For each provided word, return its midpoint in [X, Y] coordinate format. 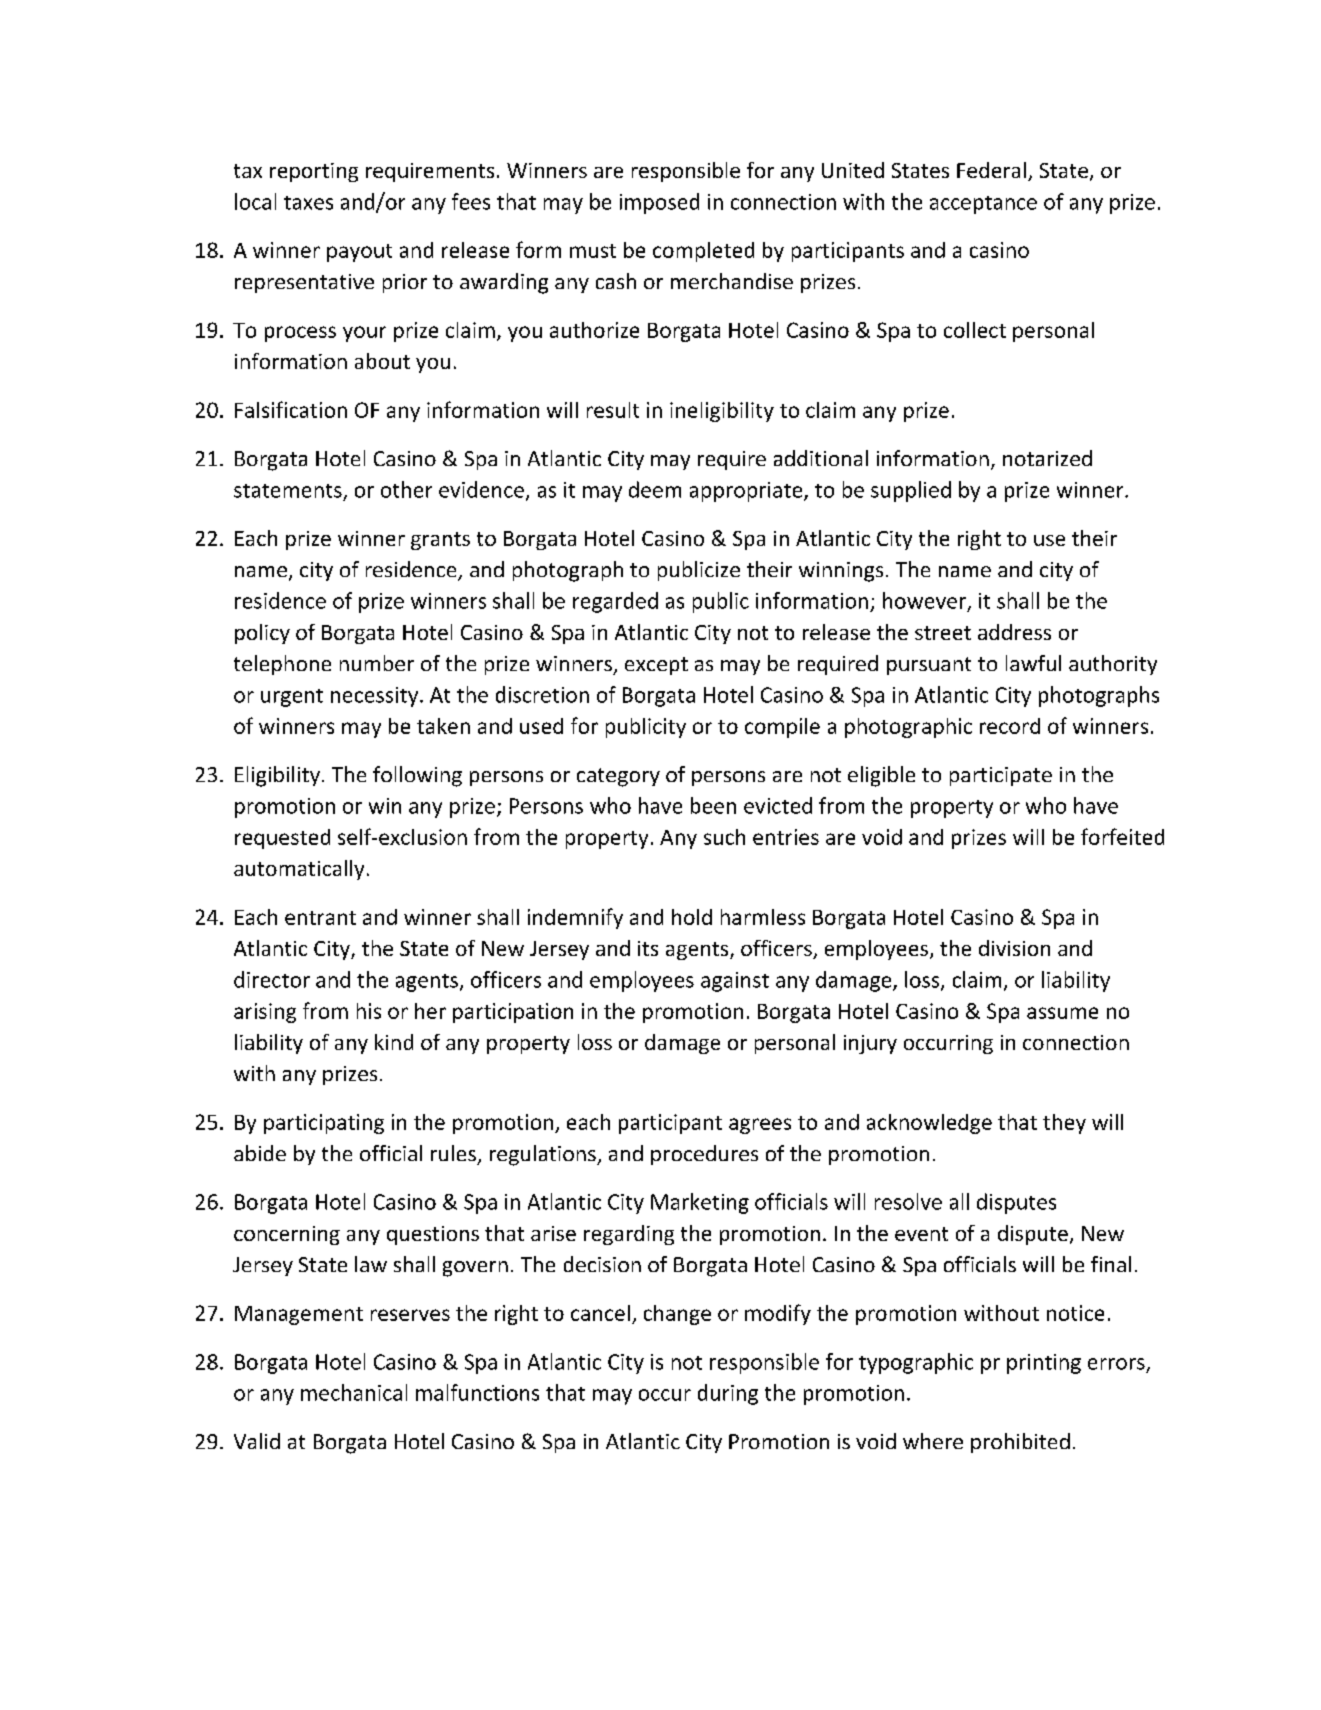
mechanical [354, 1392]
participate [1001, 776]
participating [324, 1124]
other [406, 489]
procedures [704, 1155]
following [417, 776]
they [1064, 1124]
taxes [308, 203]
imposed [659, 203]
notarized [1047, 458]
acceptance [983, 205]
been [713, 805]
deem [655, 489]
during [728, 1394]
